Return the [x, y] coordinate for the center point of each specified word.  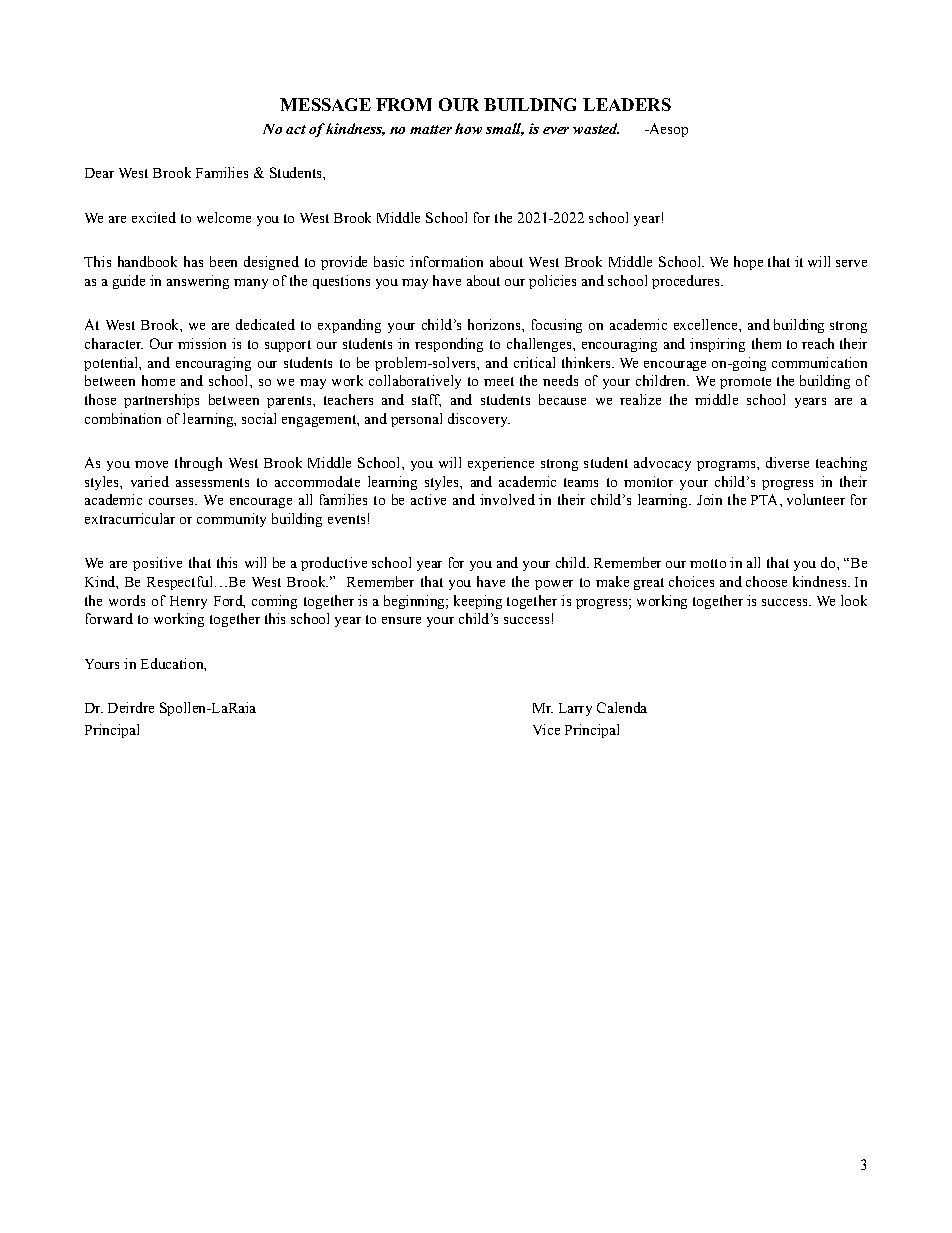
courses [172, 501]
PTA [766, 499]
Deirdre [131, 707]
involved [507, 499]
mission [202, 343]
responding [449, 345]
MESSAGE [325, 104]
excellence [707, 324]
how [468, 128]
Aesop [667, 130]
